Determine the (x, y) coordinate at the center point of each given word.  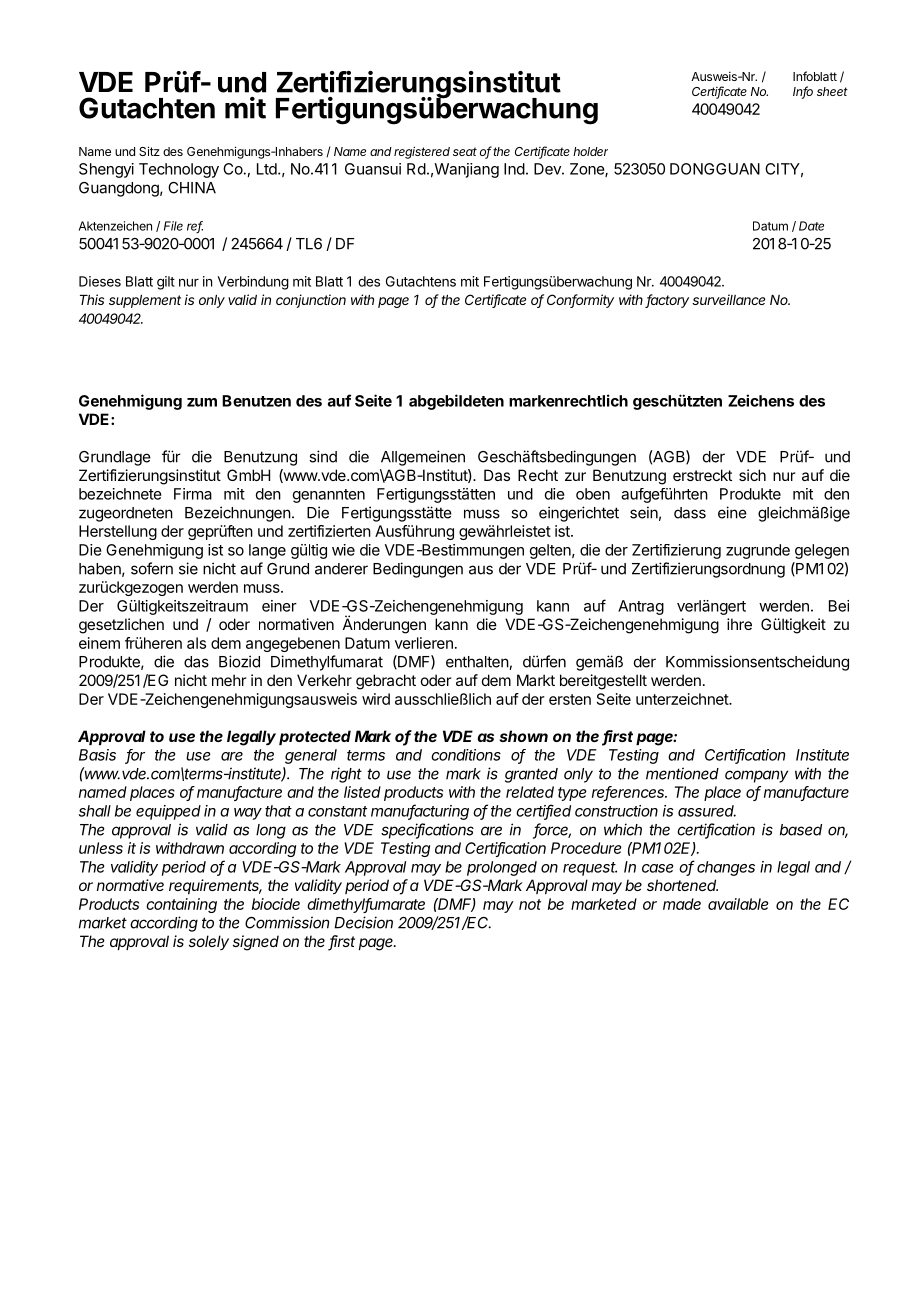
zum (202, 402)
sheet (832, 91)
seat (465, 151)
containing (181, 905)
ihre (739, 624)
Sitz (149, 151)
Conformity (580, 301)
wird (376, 699)
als (196, 643)
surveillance (728, 299)
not (530, 904)
